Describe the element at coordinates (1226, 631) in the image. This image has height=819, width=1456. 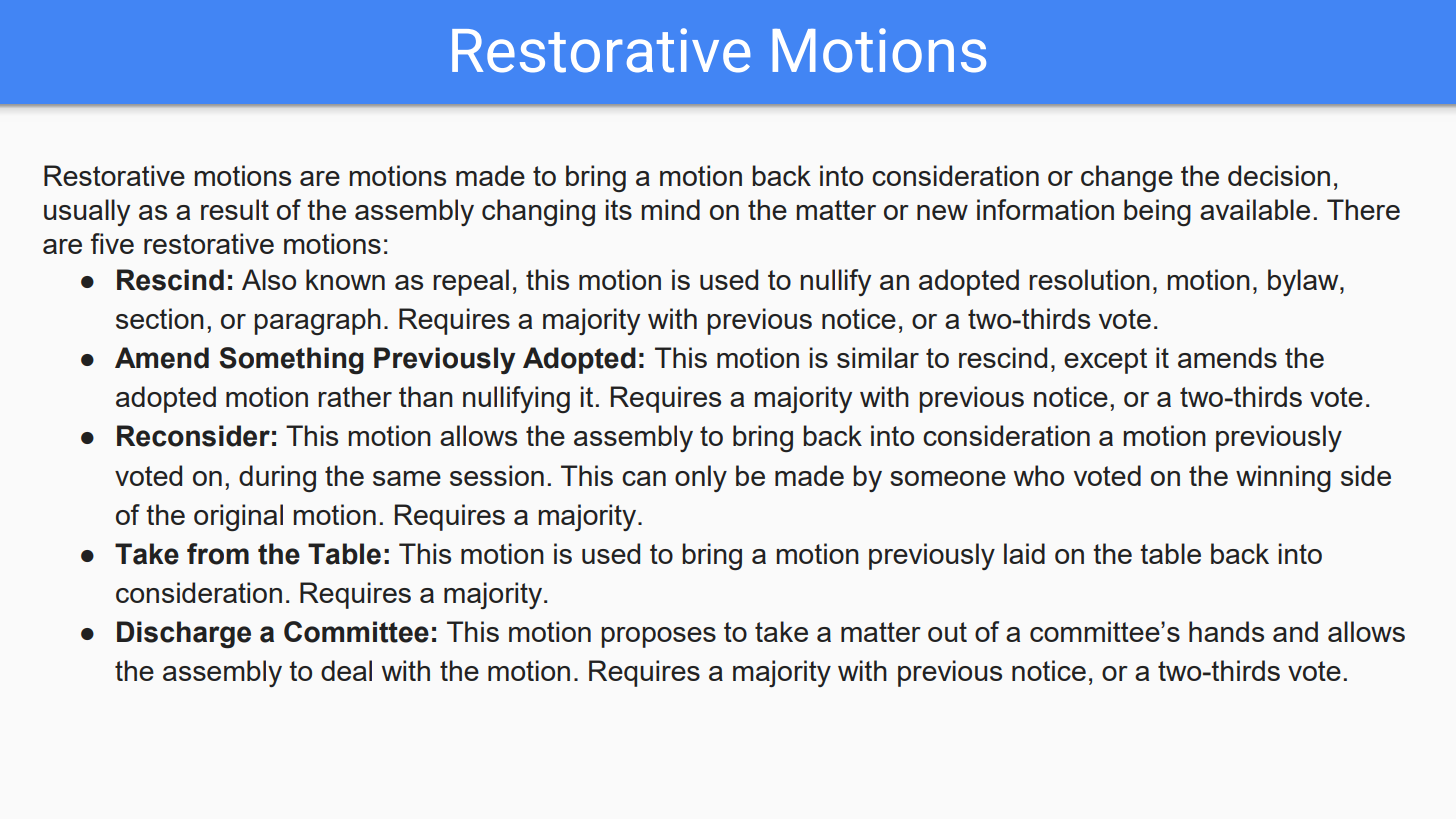
I see `hands` at that location.
